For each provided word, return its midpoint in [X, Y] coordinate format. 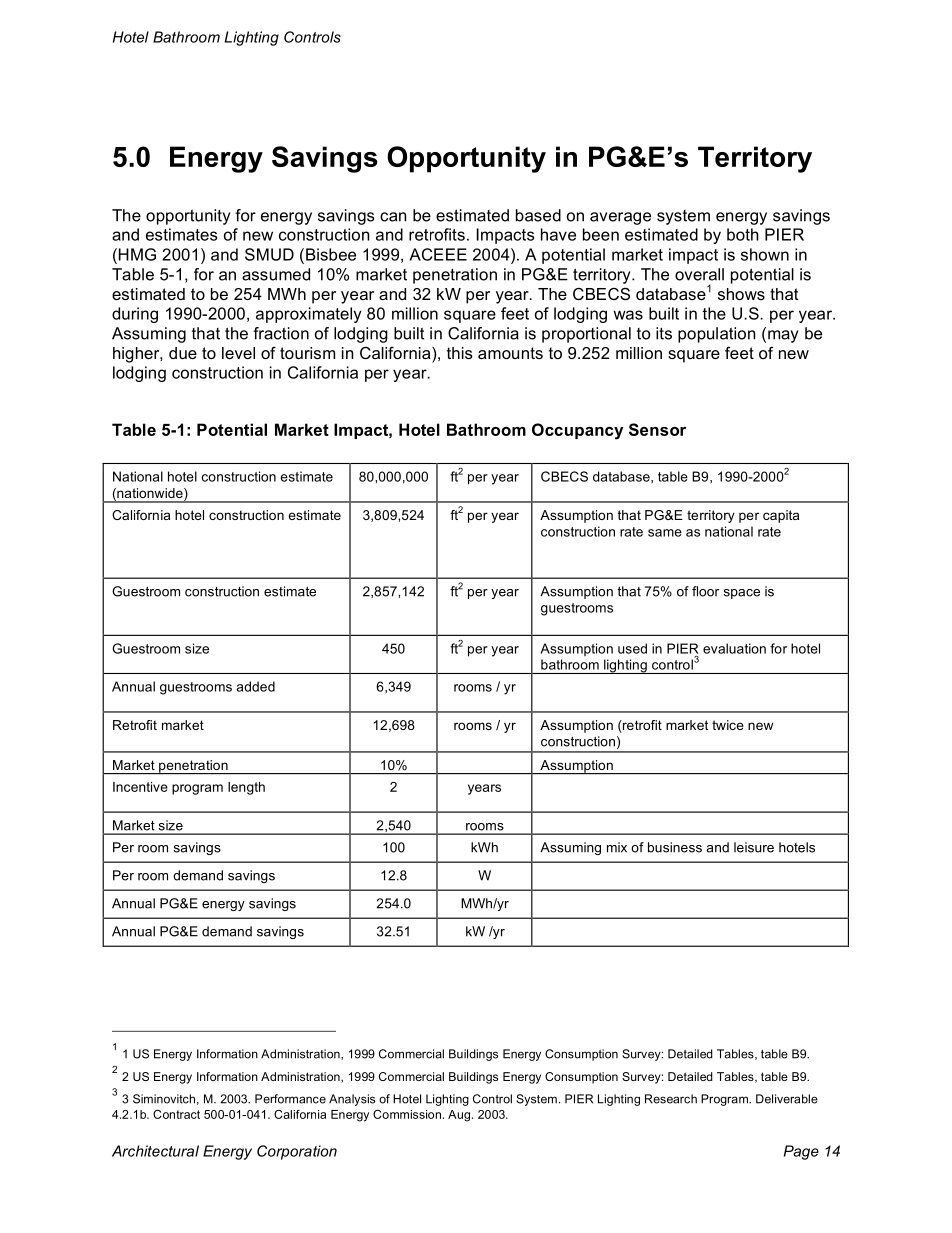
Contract [176, 1114]
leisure [754, 847]
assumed [276, 274]
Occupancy [577, 431]
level [238, 353]
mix [617, 847]
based [538, 215]
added [256, 686]
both [743, 234]
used [632, 648]
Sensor [657, 429]
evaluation [734, 648]
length [246, 788]
